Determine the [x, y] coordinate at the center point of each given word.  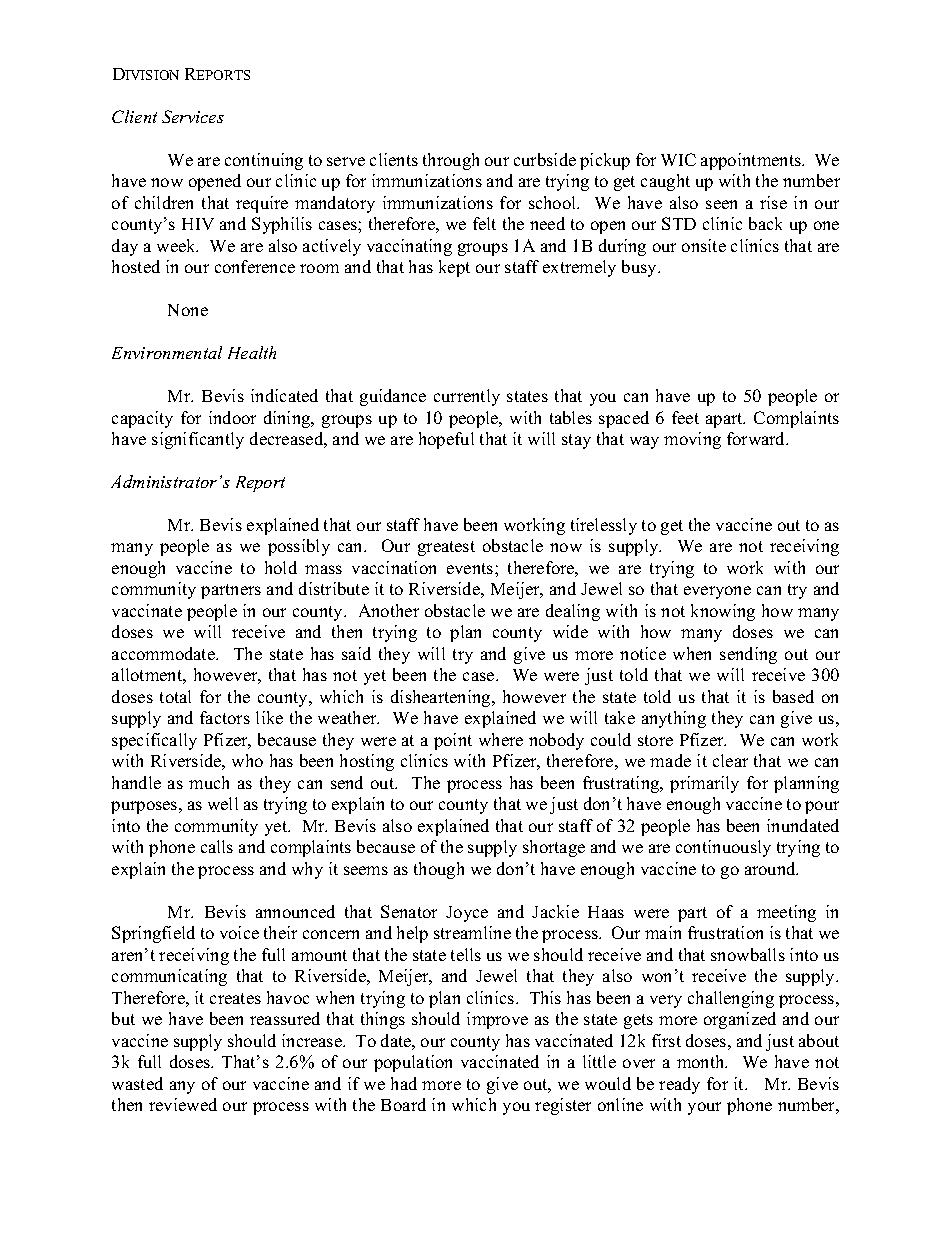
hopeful [446, 440]
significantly [198, 440]
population [413, 1063]
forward [757, 438]
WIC [678, 159]
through [451, 161]
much [209, 782]
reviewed [183, 1104]
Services [193, 116]
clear [730, 760]
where [501, 739]
